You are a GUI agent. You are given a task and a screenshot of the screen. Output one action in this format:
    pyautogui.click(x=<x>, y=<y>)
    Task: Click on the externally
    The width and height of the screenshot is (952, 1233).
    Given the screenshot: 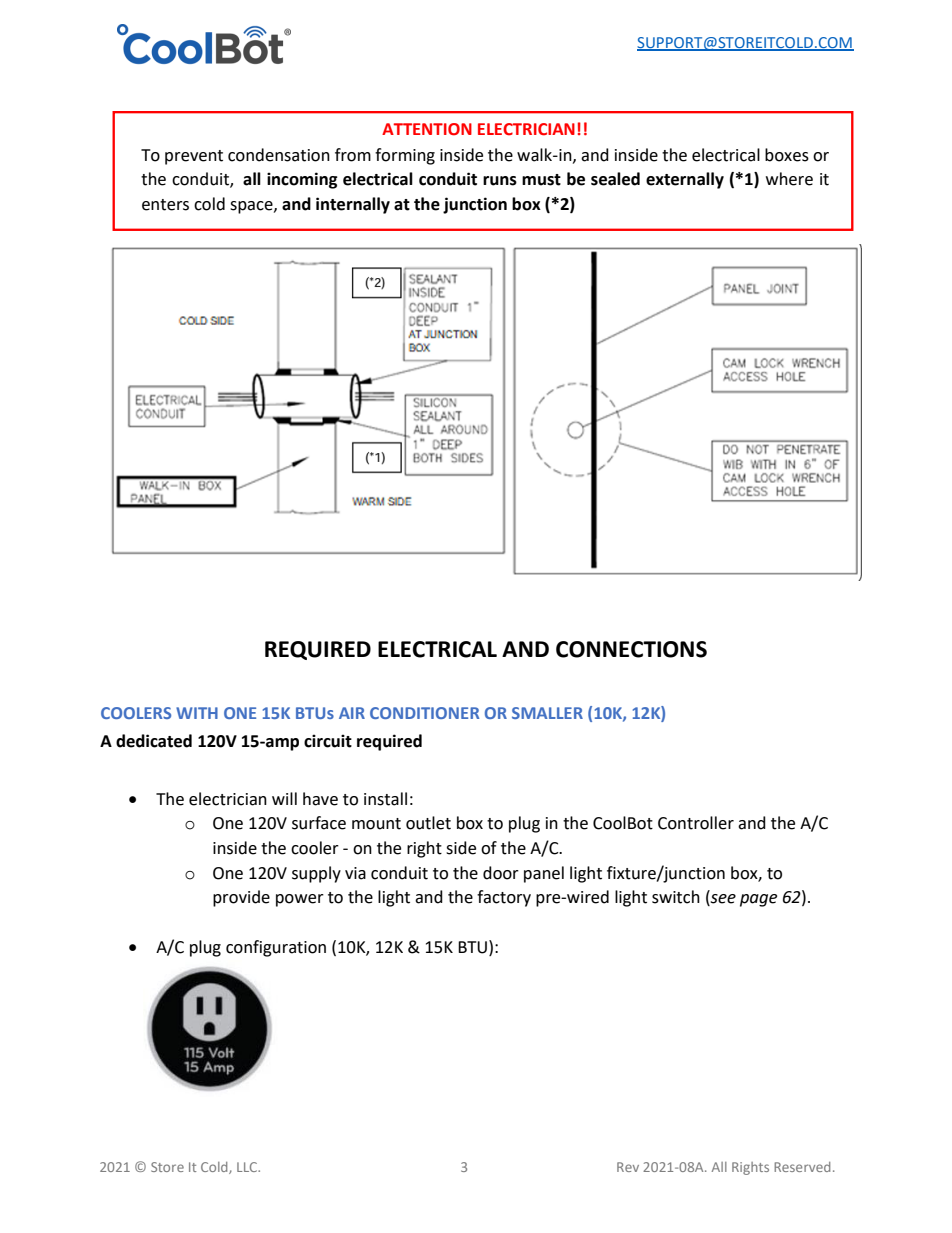 What is the action you would take?
    pyautogui.click(x=685, y=180)
